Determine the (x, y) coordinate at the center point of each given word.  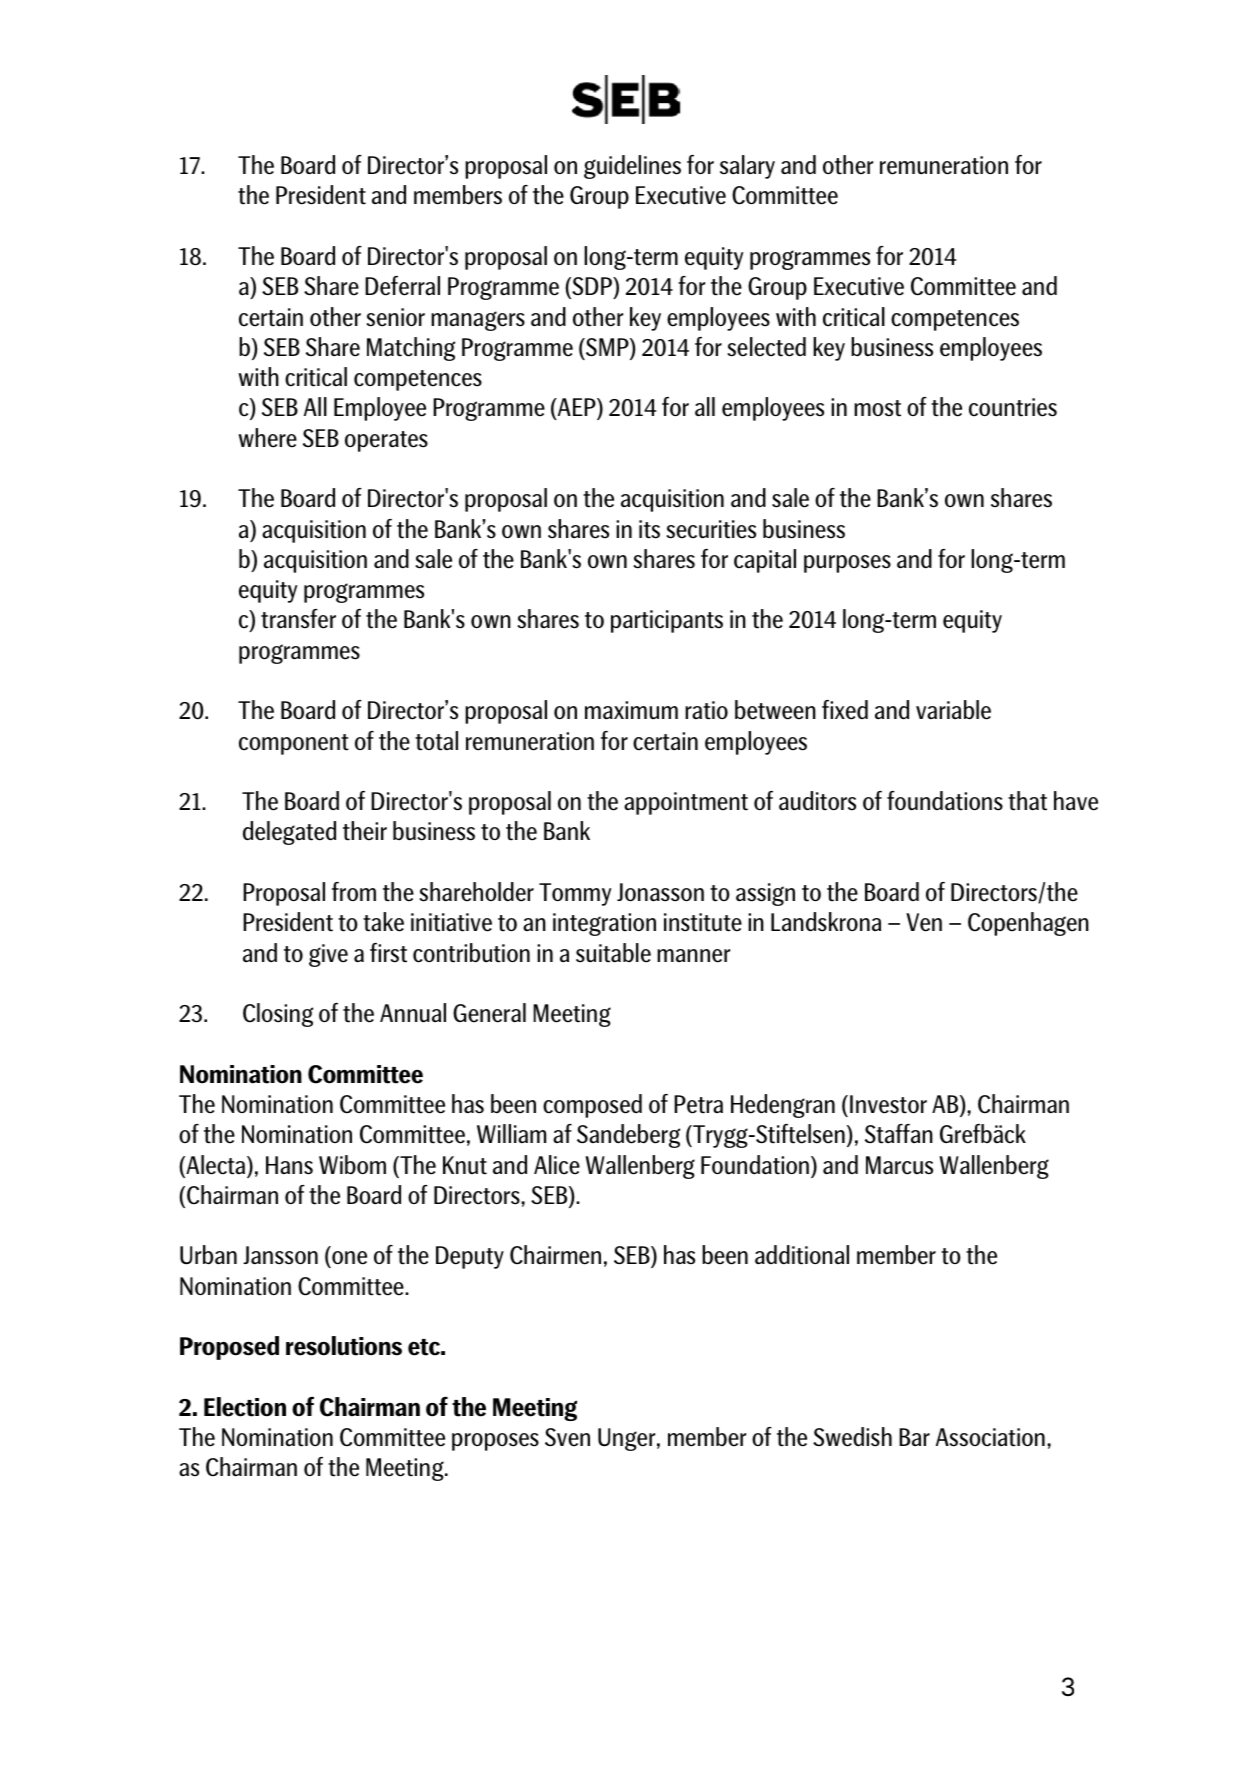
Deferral (402, 286)
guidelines (632, 167)
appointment (686, 803)
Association (990, 1437)
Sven (567, 1437)
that (1027, 801)
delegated (289, 833)
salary (747, 167)
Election (245, 1407)
